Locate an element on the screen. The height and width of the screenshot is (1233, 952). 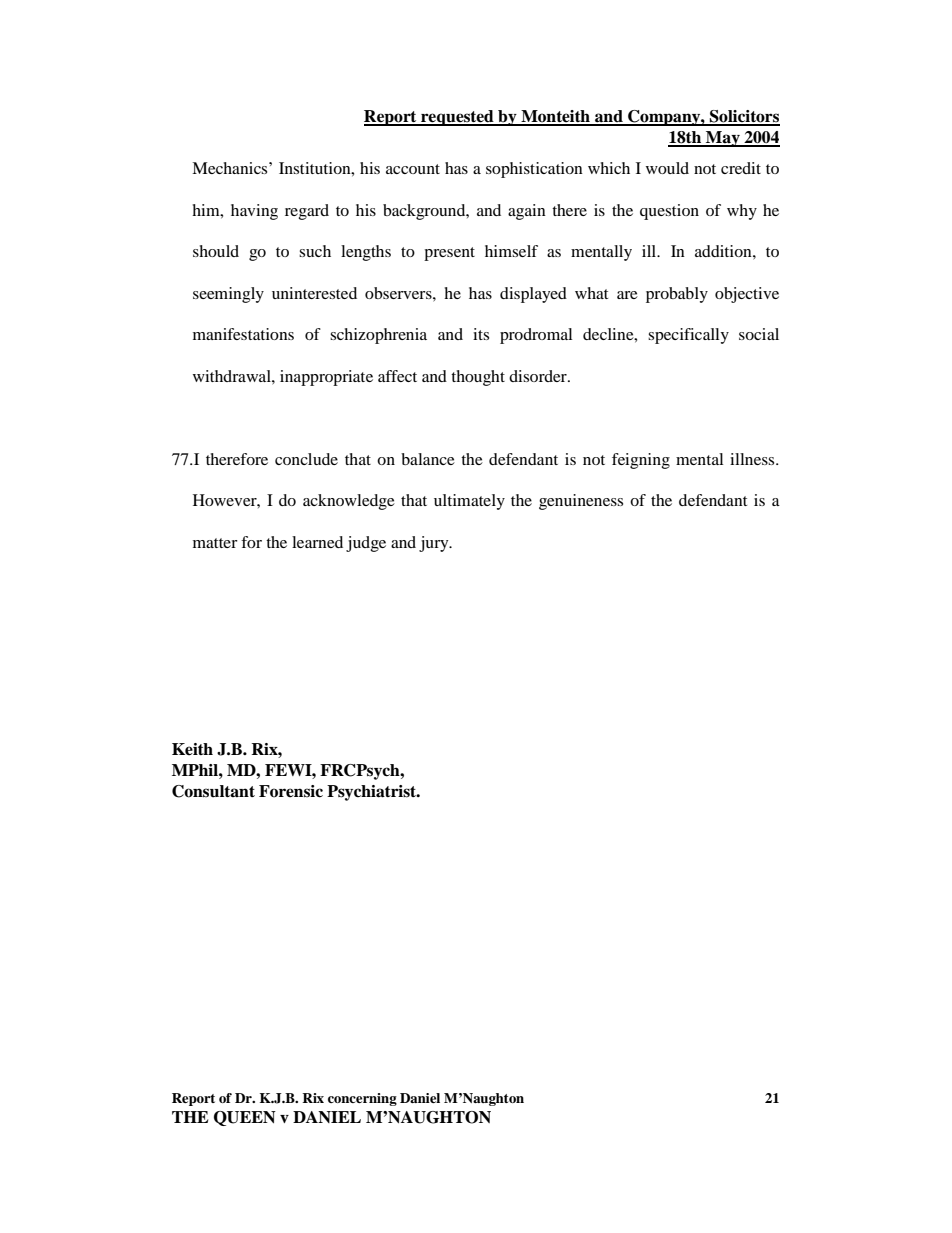
manifestations is located at coordinates (243, 334).
